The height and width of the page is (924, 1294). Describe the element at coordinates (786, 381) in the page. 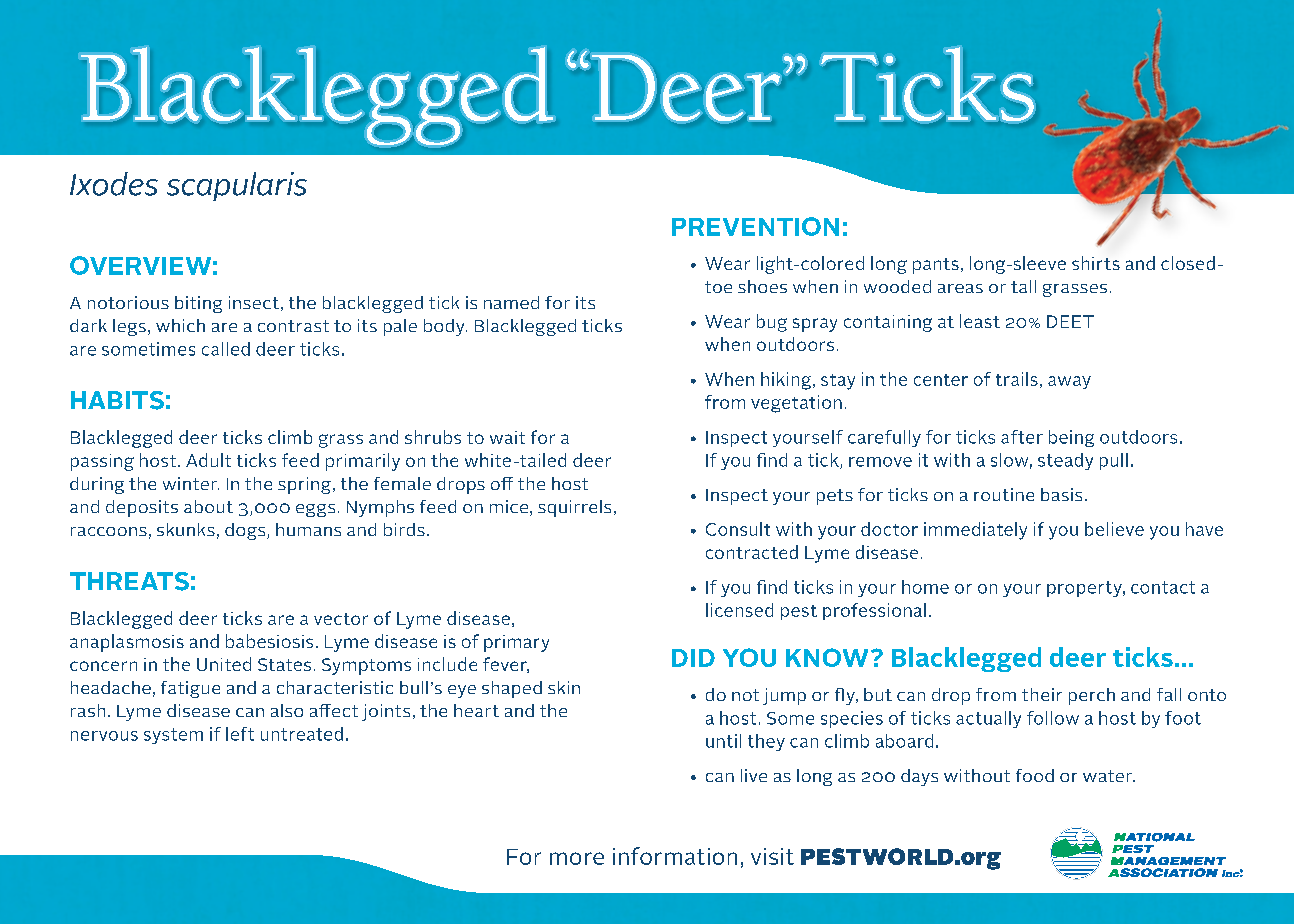

I see `hiking` at that location.
